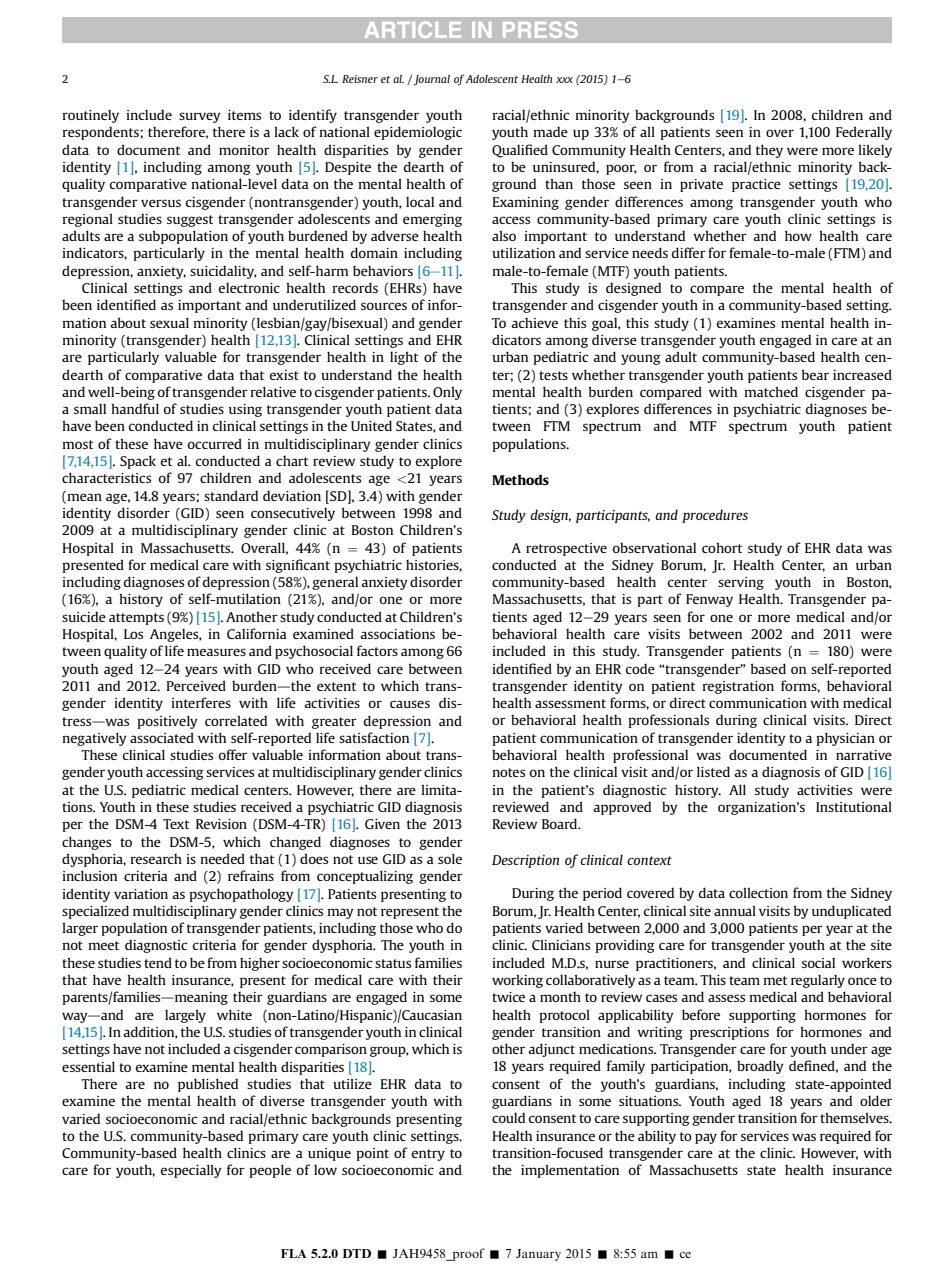 The height and width of the page is (1280, 952). Describe the element at coordinates (200, 117) in the page. I see `survey` at that location.
